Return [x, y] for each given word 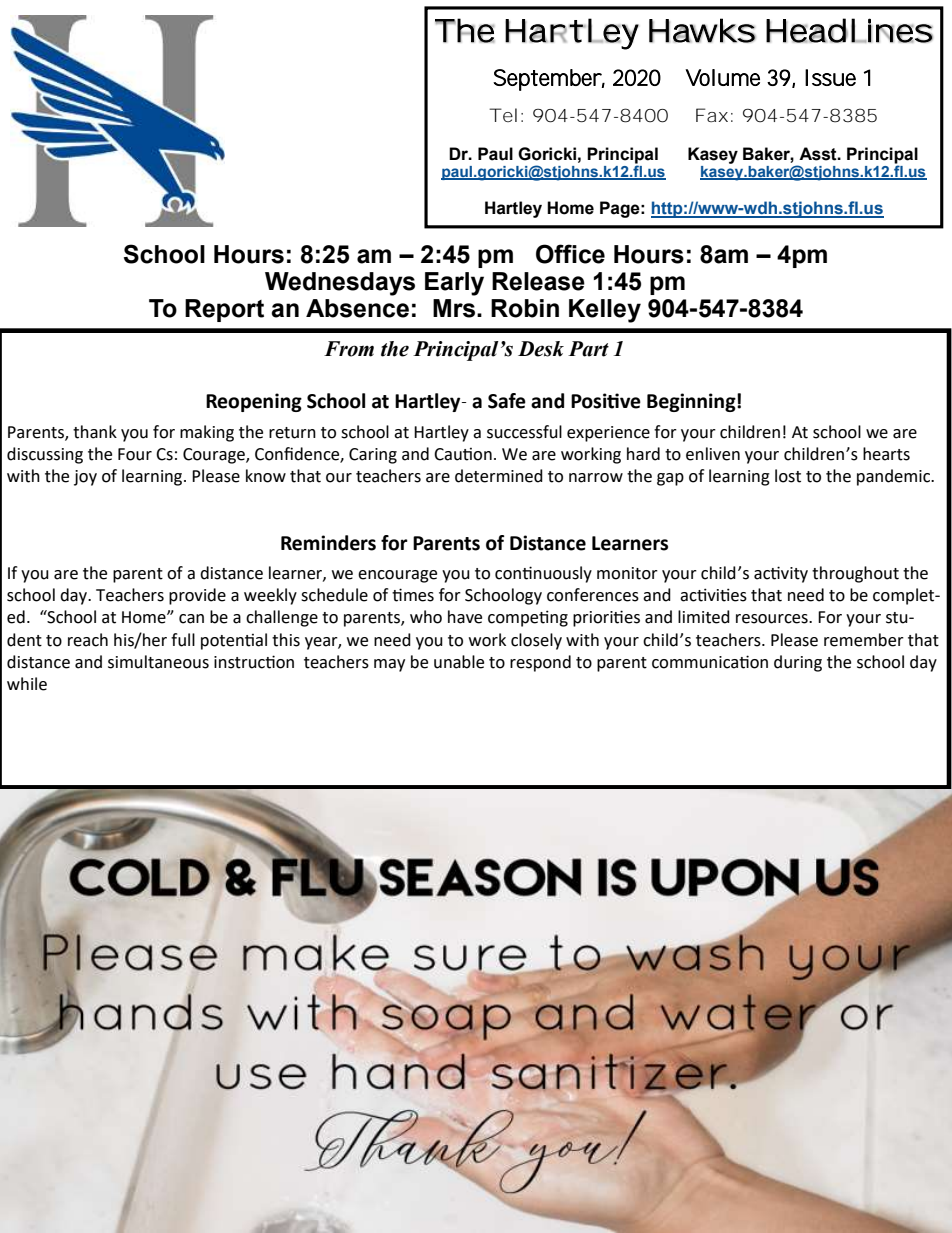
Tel [503, 115]
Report [224, 310]
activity [781, 574]
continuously [543, 574]
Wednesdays [340, 284]
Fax [712, 115]
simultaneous [158, 662]
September [549, 80]
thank [95, 432]
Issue [830, 77]
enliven [713, 454]
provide [197, 596]
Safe [507, 401]
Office [570, 254]
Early [454, 284]
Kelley [605, 311]
